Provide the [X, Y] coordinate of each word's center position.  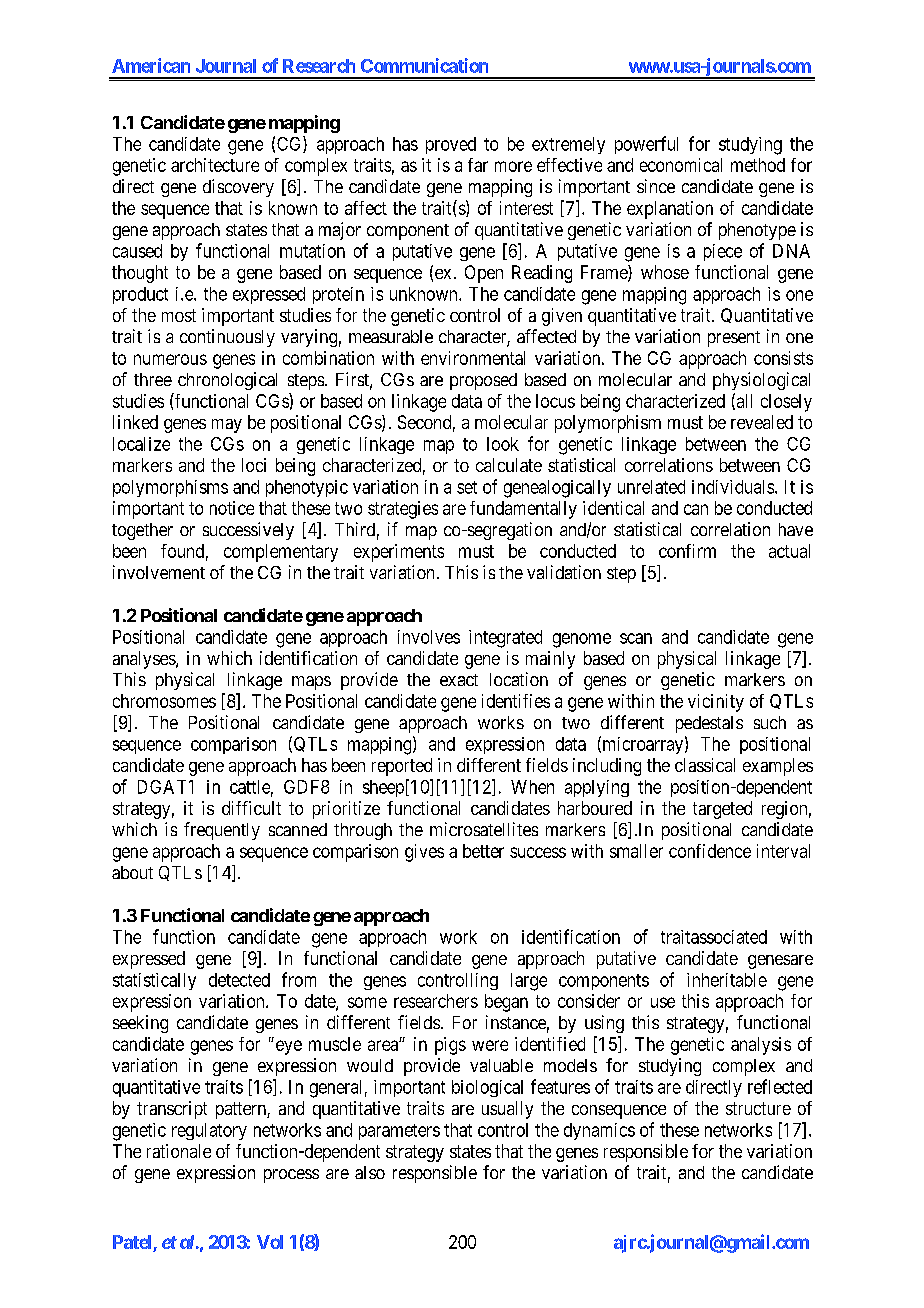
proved [451, 145]
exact [459, 680]
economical [681, 165]
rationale [179, 1151]
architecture [215, 165]
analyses [145, 660]
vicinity [716, 703]
